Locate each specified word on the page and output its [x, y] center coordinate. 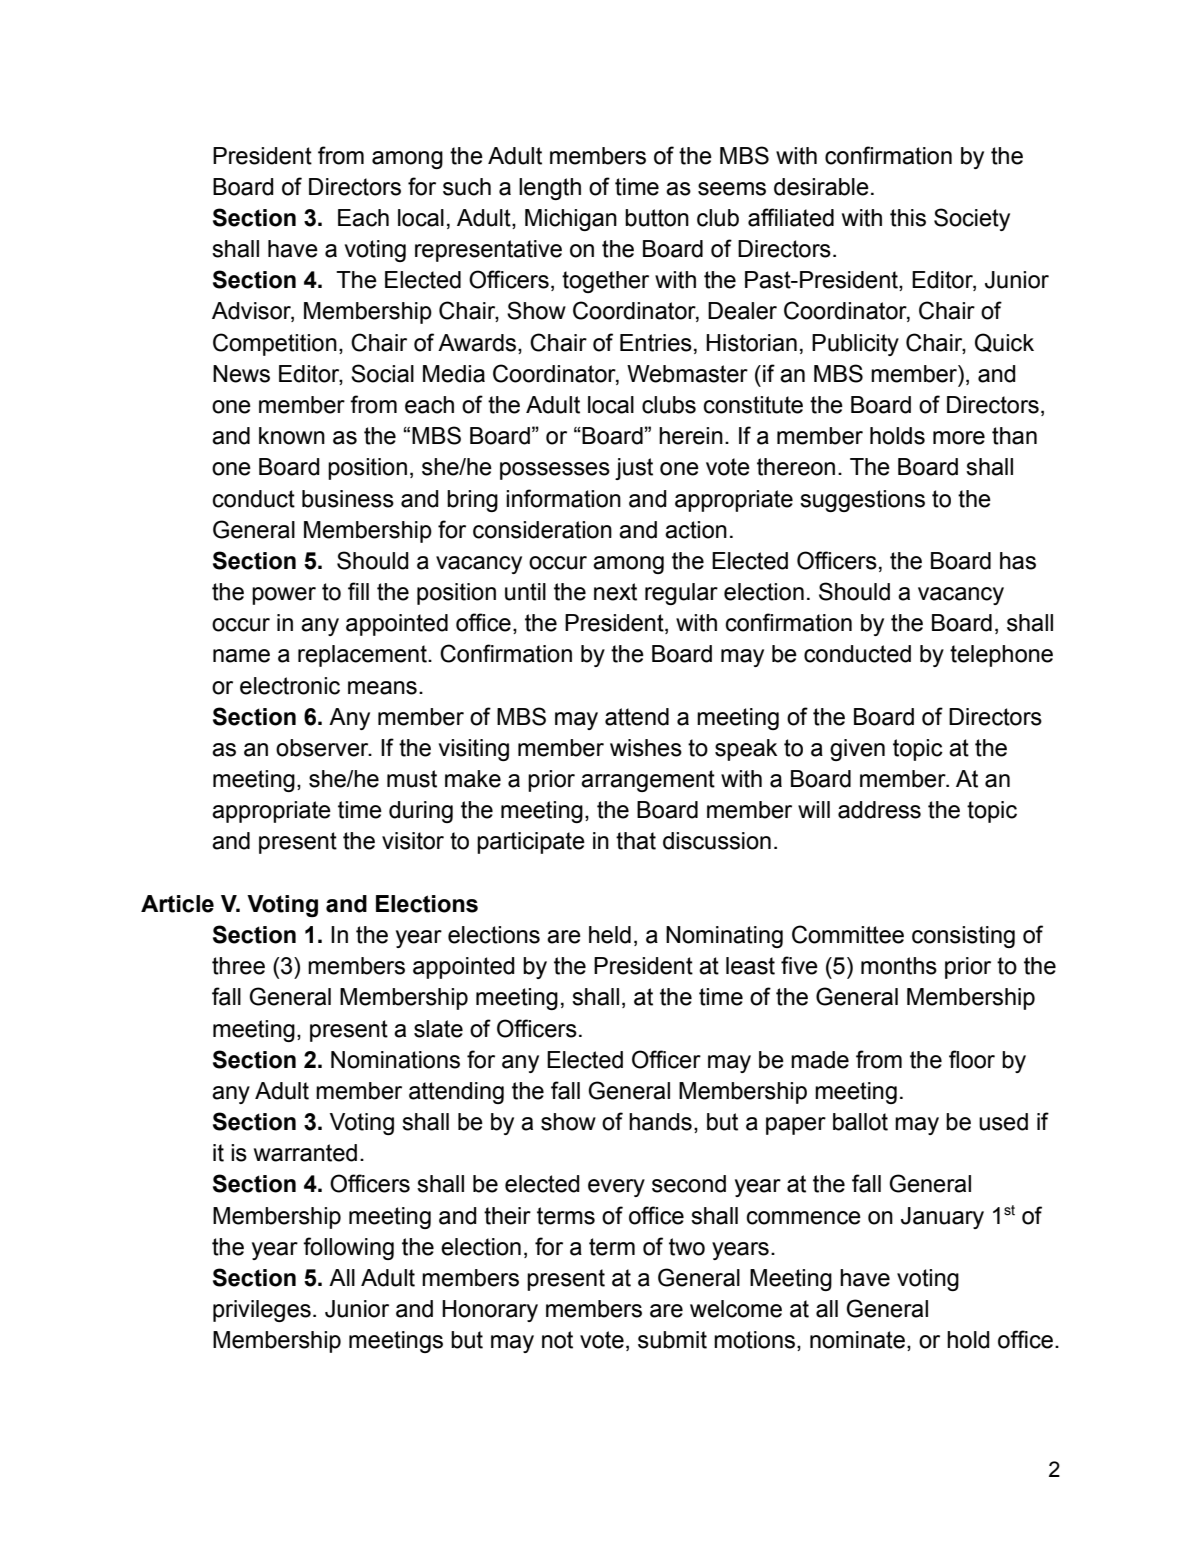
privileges [262, 1311]
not [557, 1340]
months [899, 966]
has [1018, 561]
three [238, 966]
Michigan [571, 220]
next [615, 592]
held [610, 935]
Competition [275, 344]
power [284, 596]
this [908, 218]
